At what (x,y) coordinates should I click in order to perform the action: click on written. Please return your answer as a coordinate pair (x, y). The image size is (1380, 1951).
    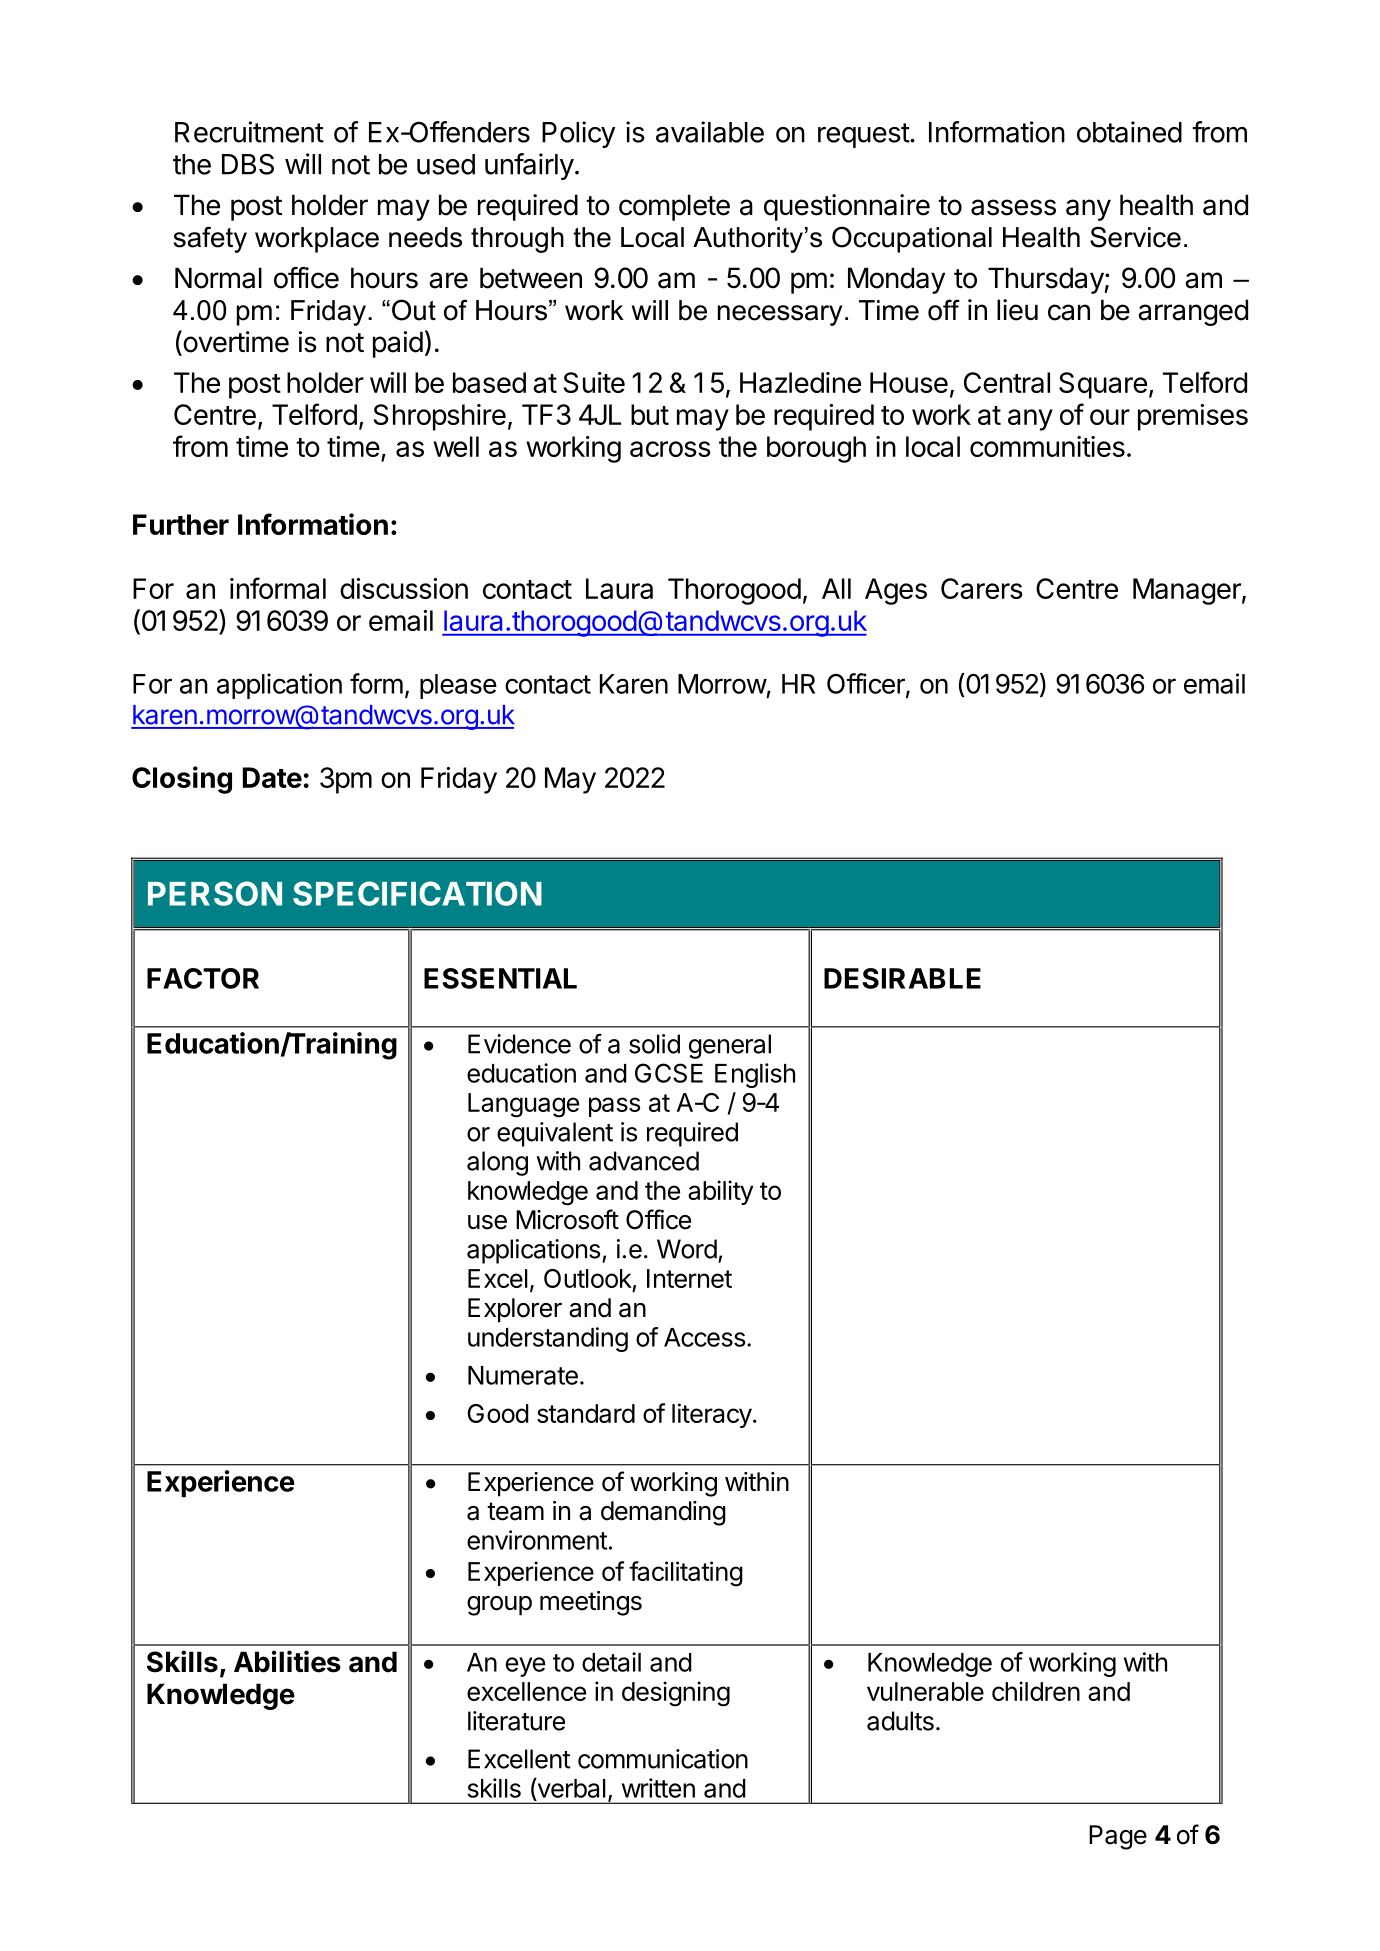
    Looking at the image, I should click on (658, 1788).
